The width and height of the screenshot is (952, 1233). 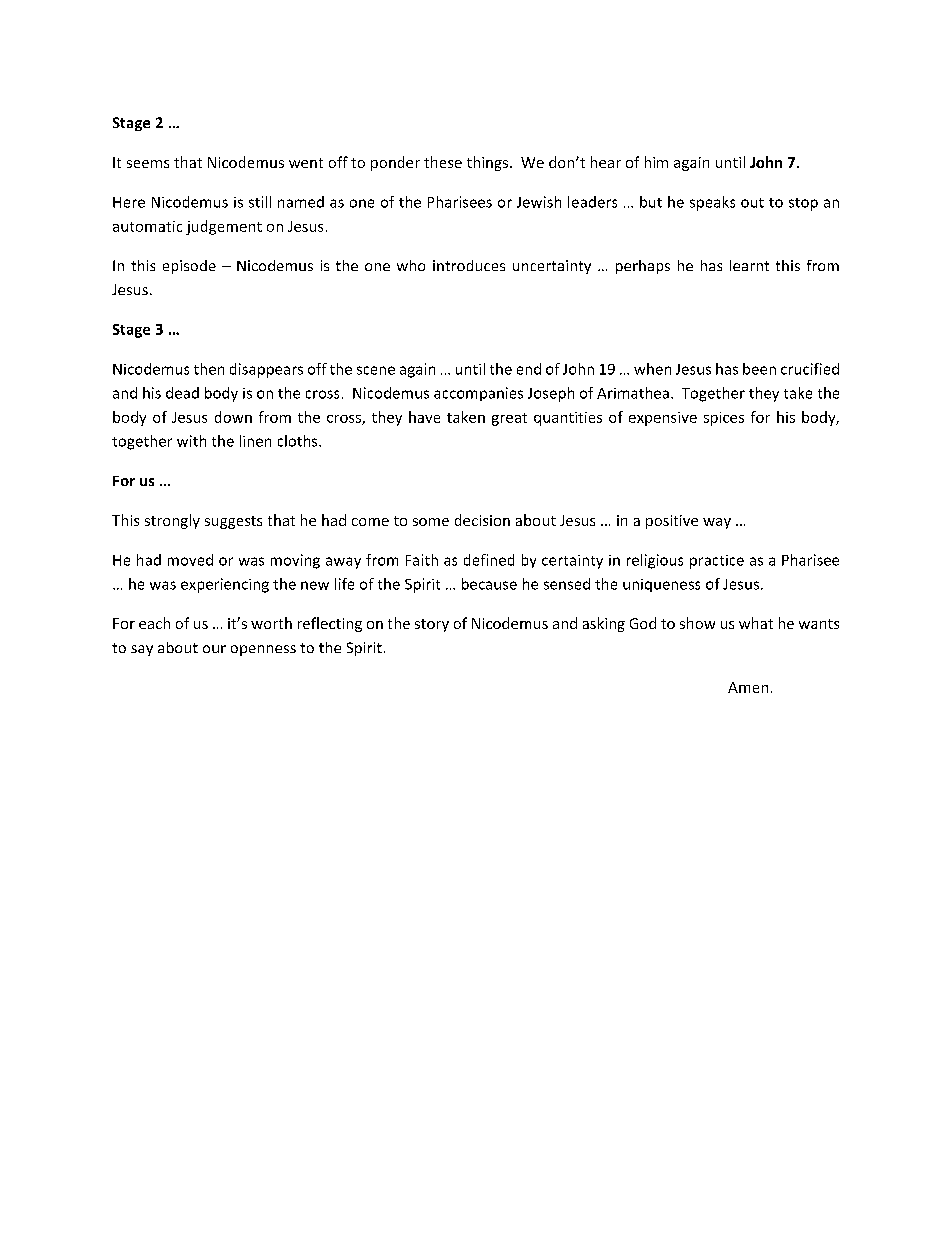 What do you see at coordinates (712, 203) in the screenshot?
I see `speaks` at bounding box center [712, 203].
